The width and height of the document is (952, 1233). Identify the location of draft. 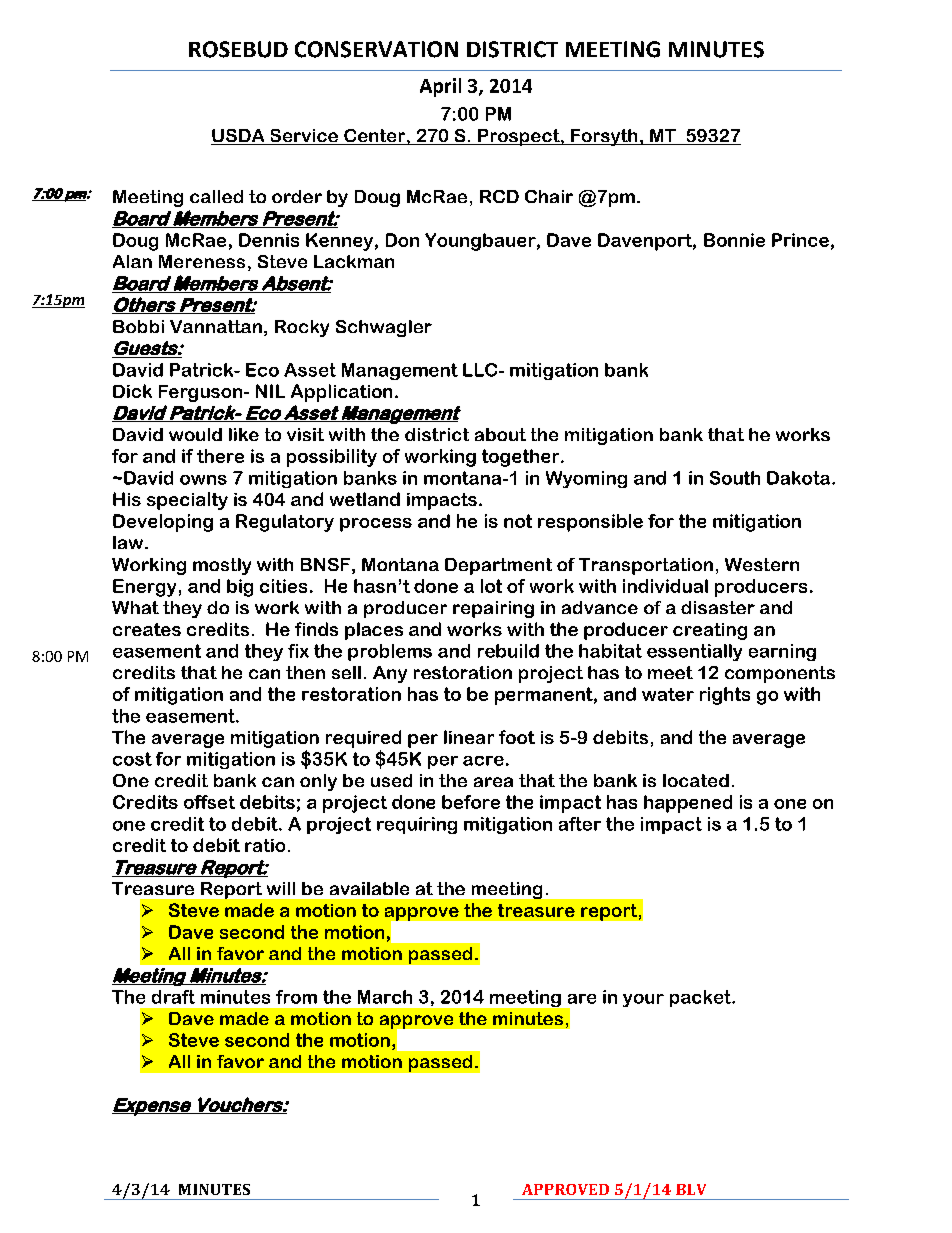
(173, 997).
